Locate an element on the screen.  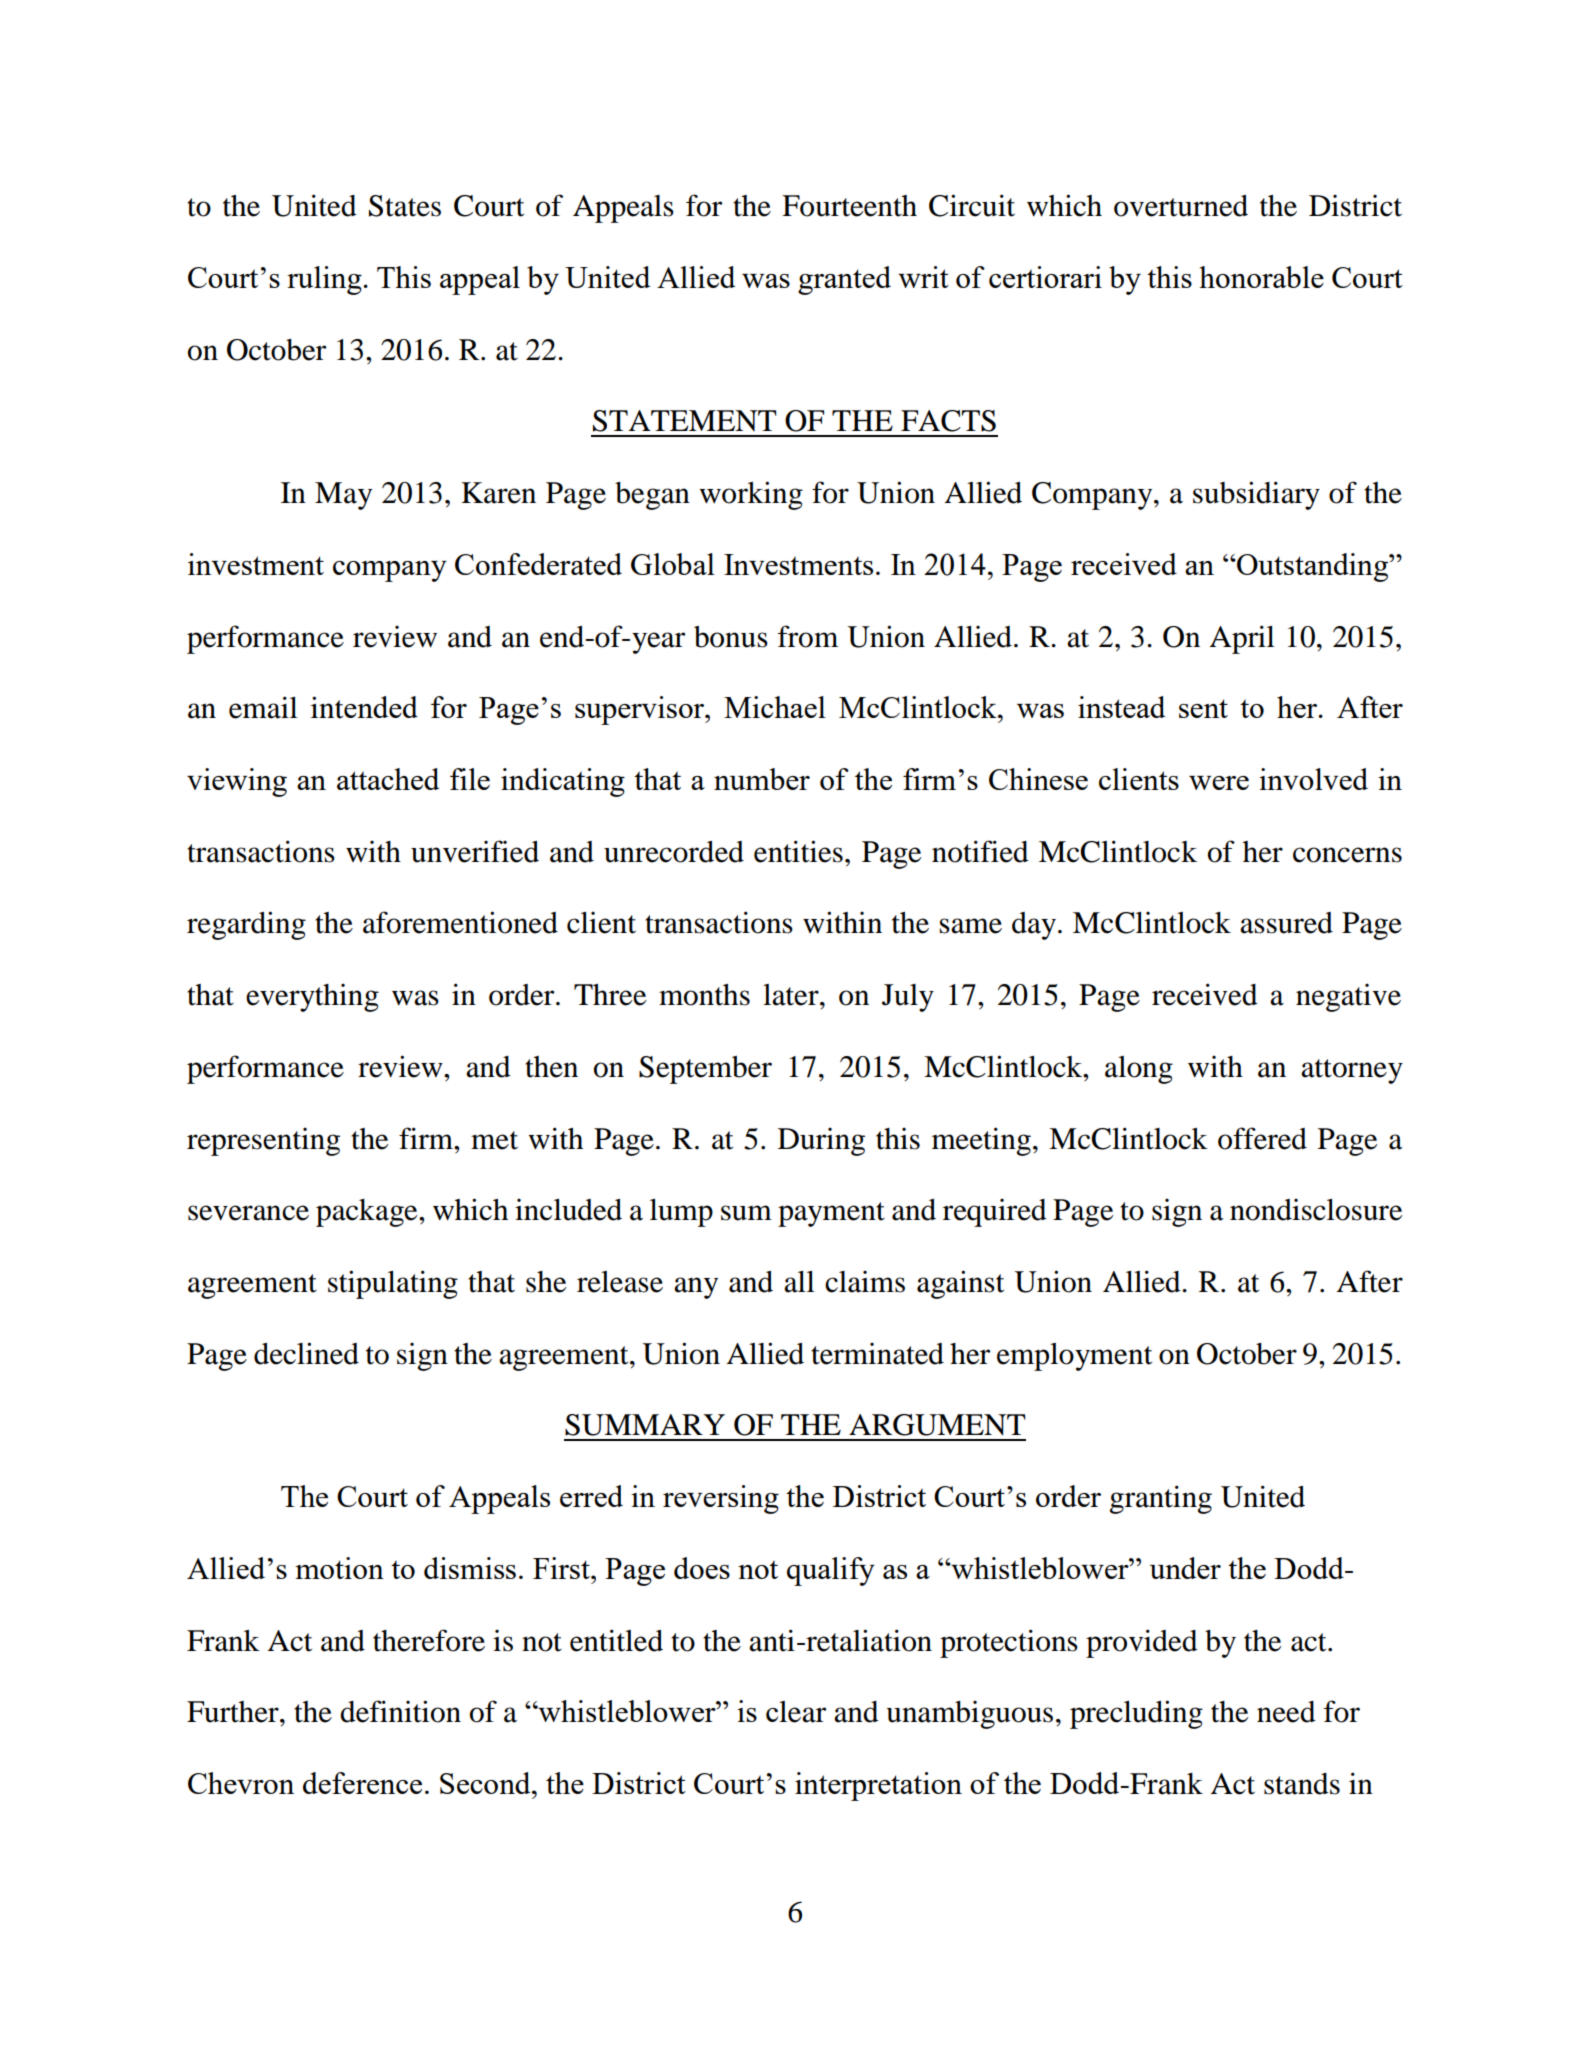
later is located at coordinates (792, 995).
